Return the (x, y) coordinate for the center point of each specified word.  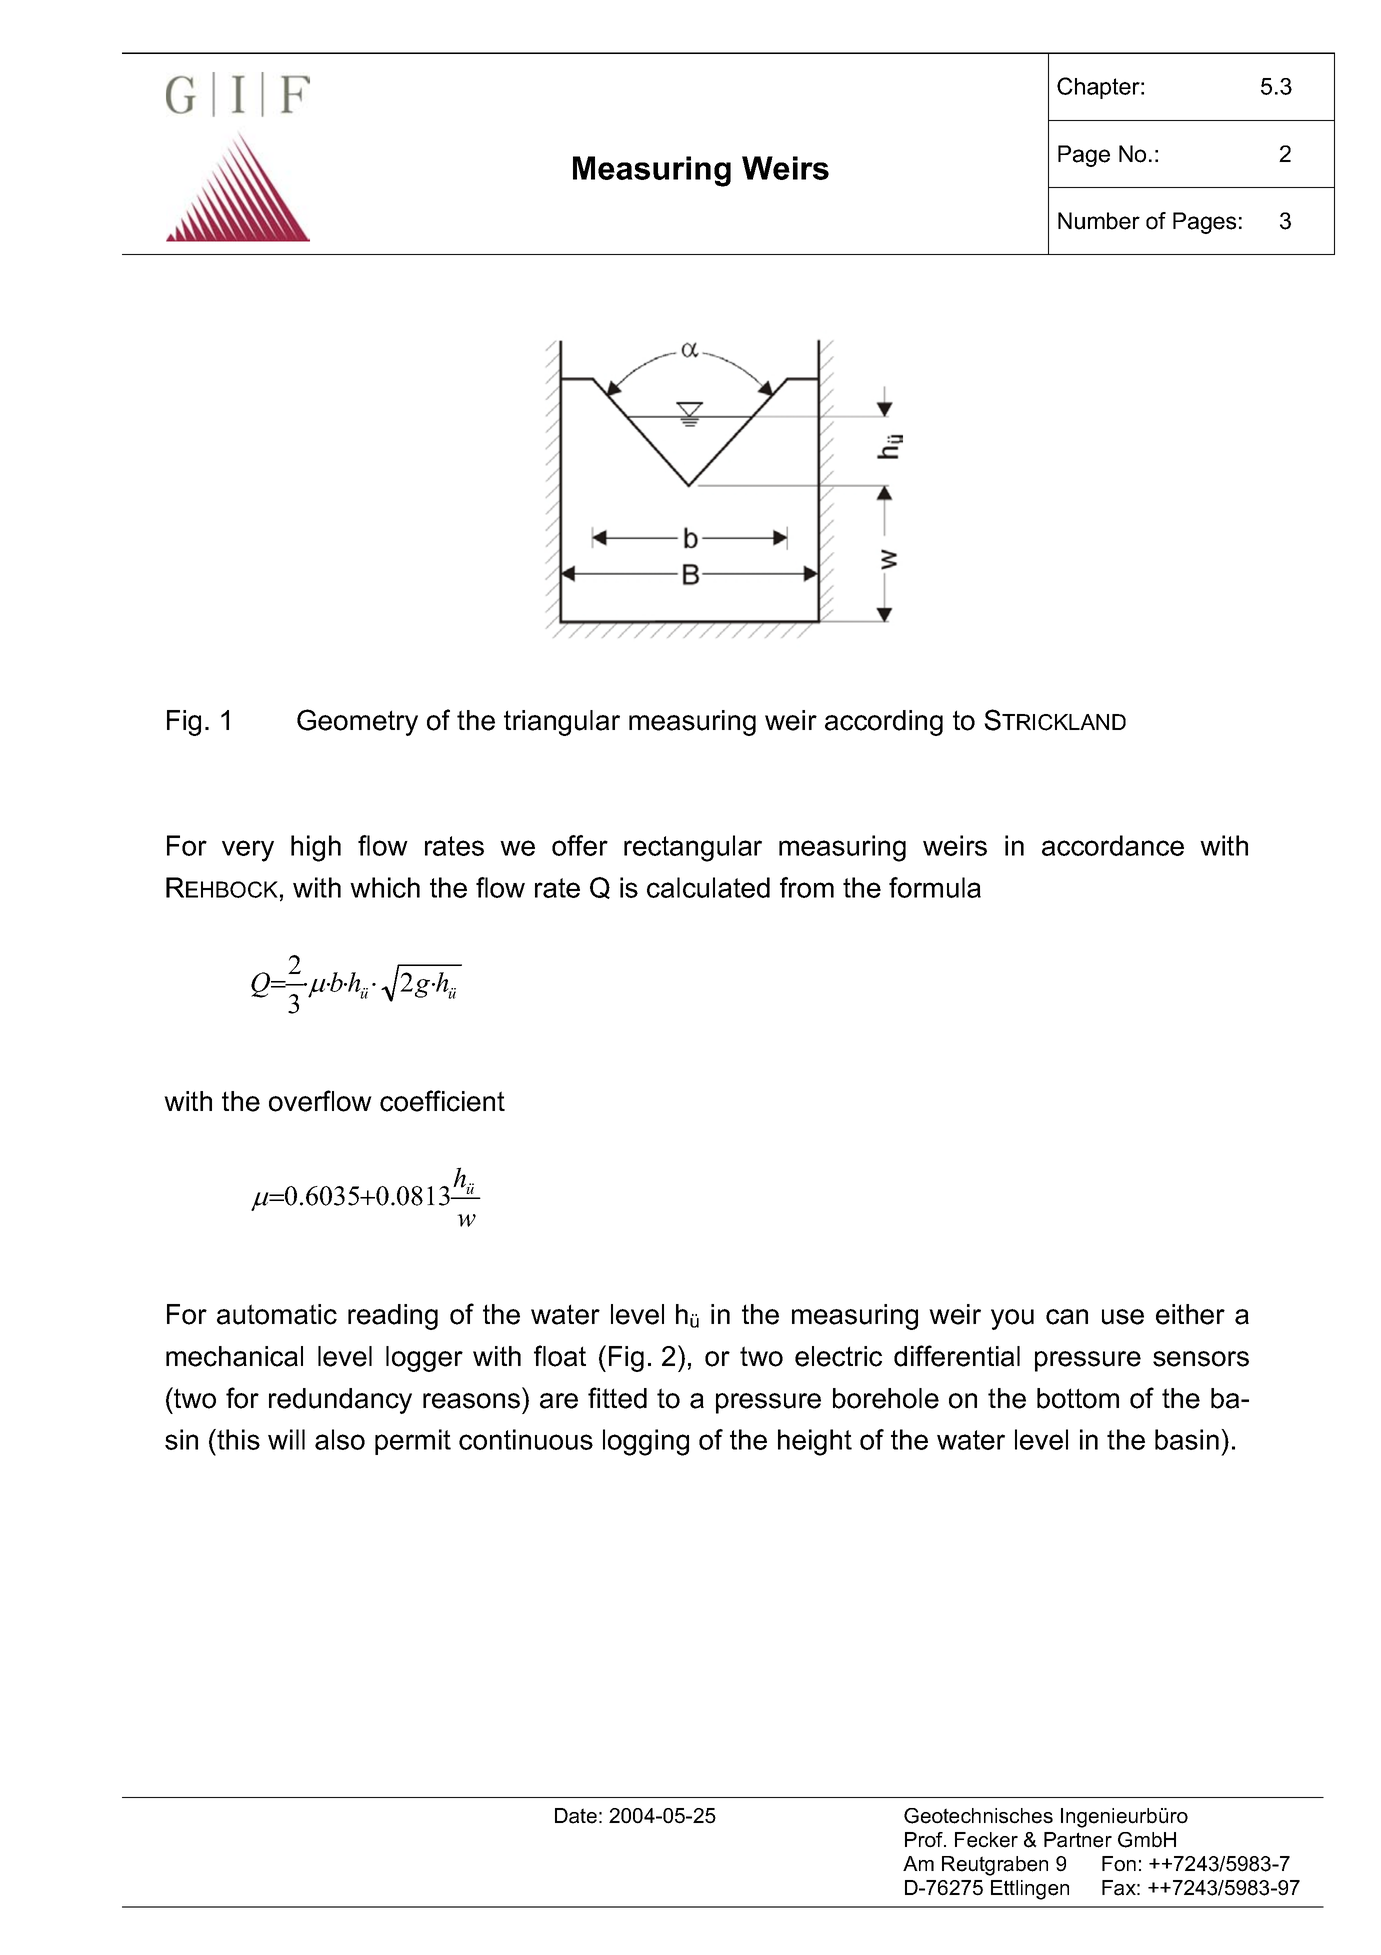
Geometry (357, 722)
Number (1099, 221)
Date (576, 1816)
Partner (1078, 1840)
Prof (925, 1840)
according (884, 723)
